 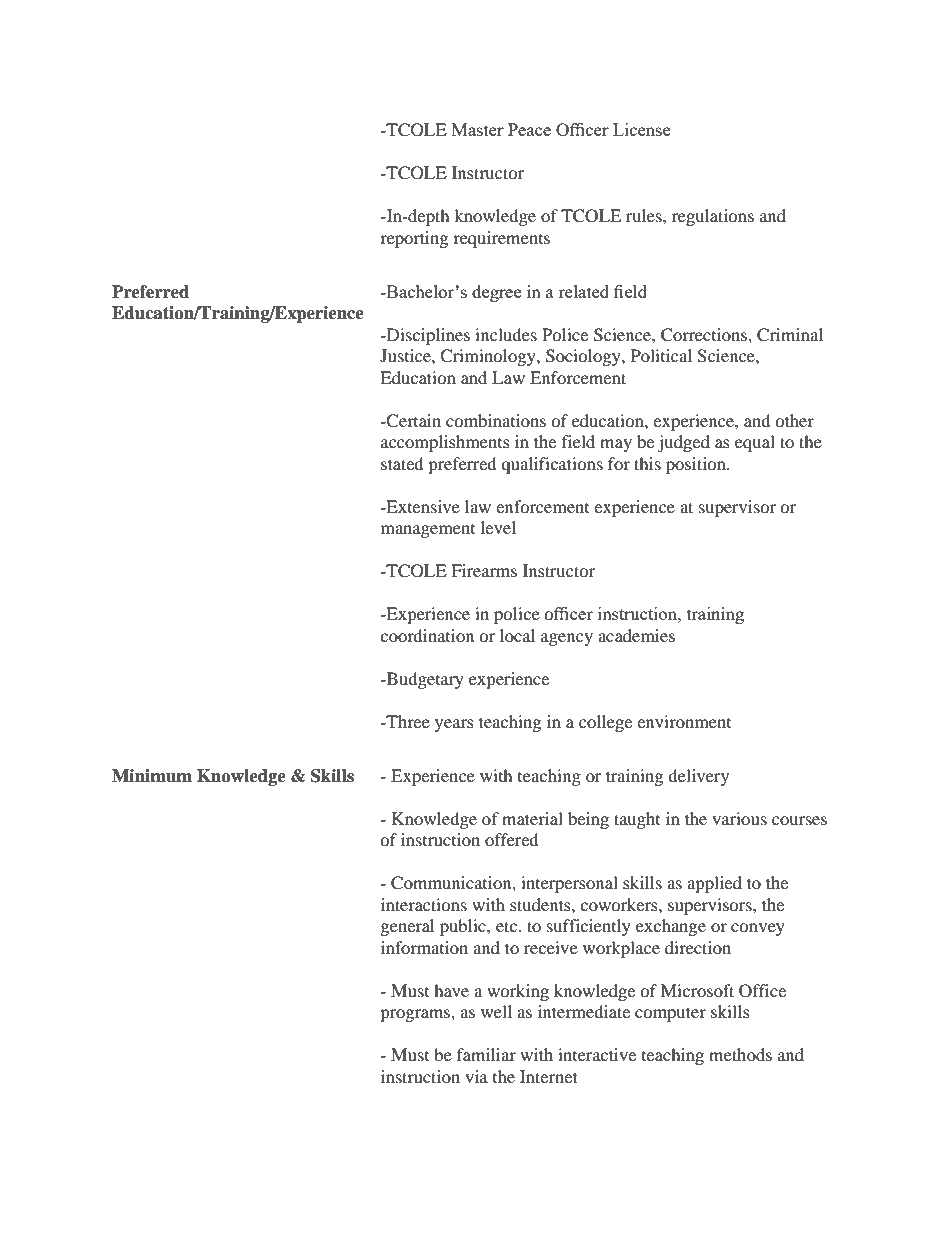 I want to click on stated, so click(x=402, y=463).
